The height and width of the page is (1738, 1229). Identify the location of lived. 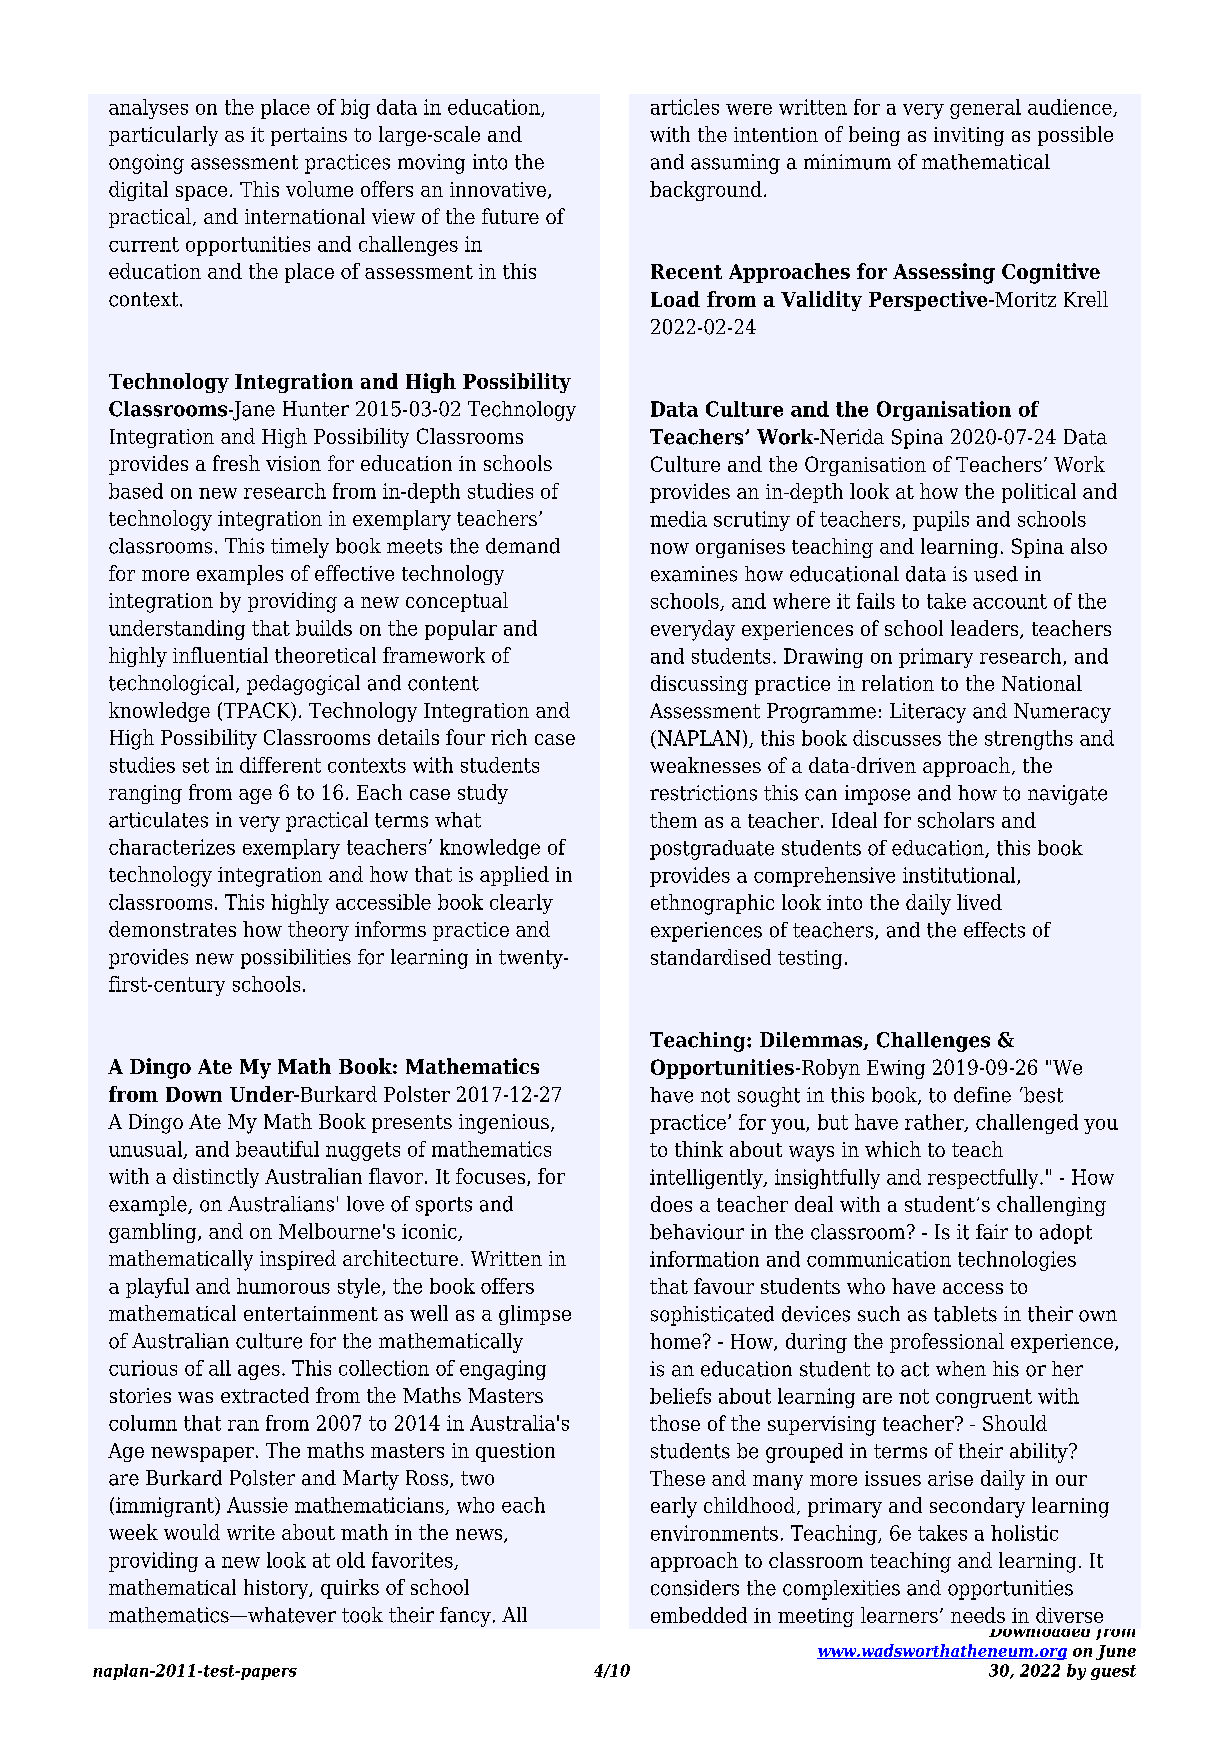
(979, 902).
